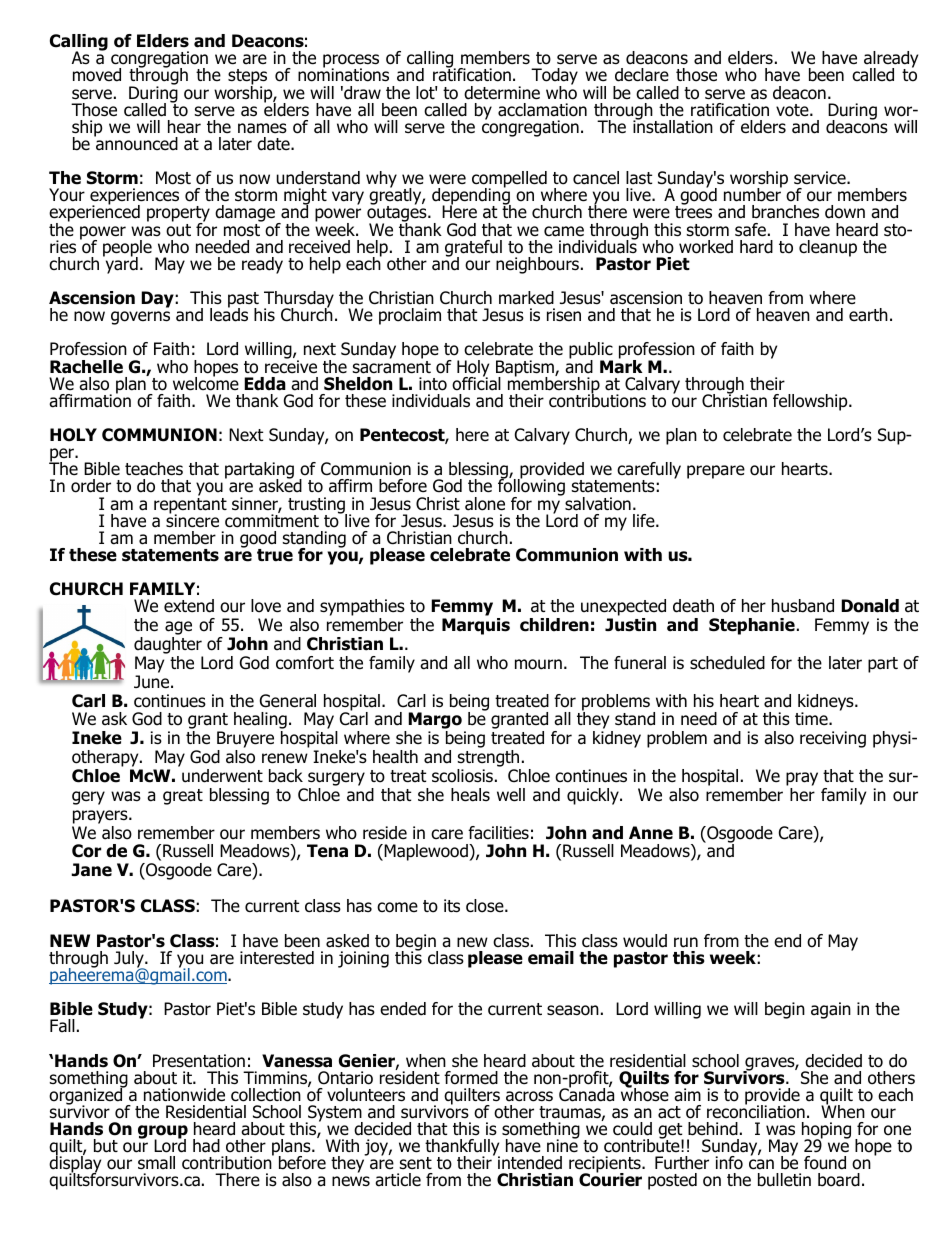 The image size is (952, 1233). Describe the element at coordinates (686, 942) in the screenshot. I see `run` at that location.
